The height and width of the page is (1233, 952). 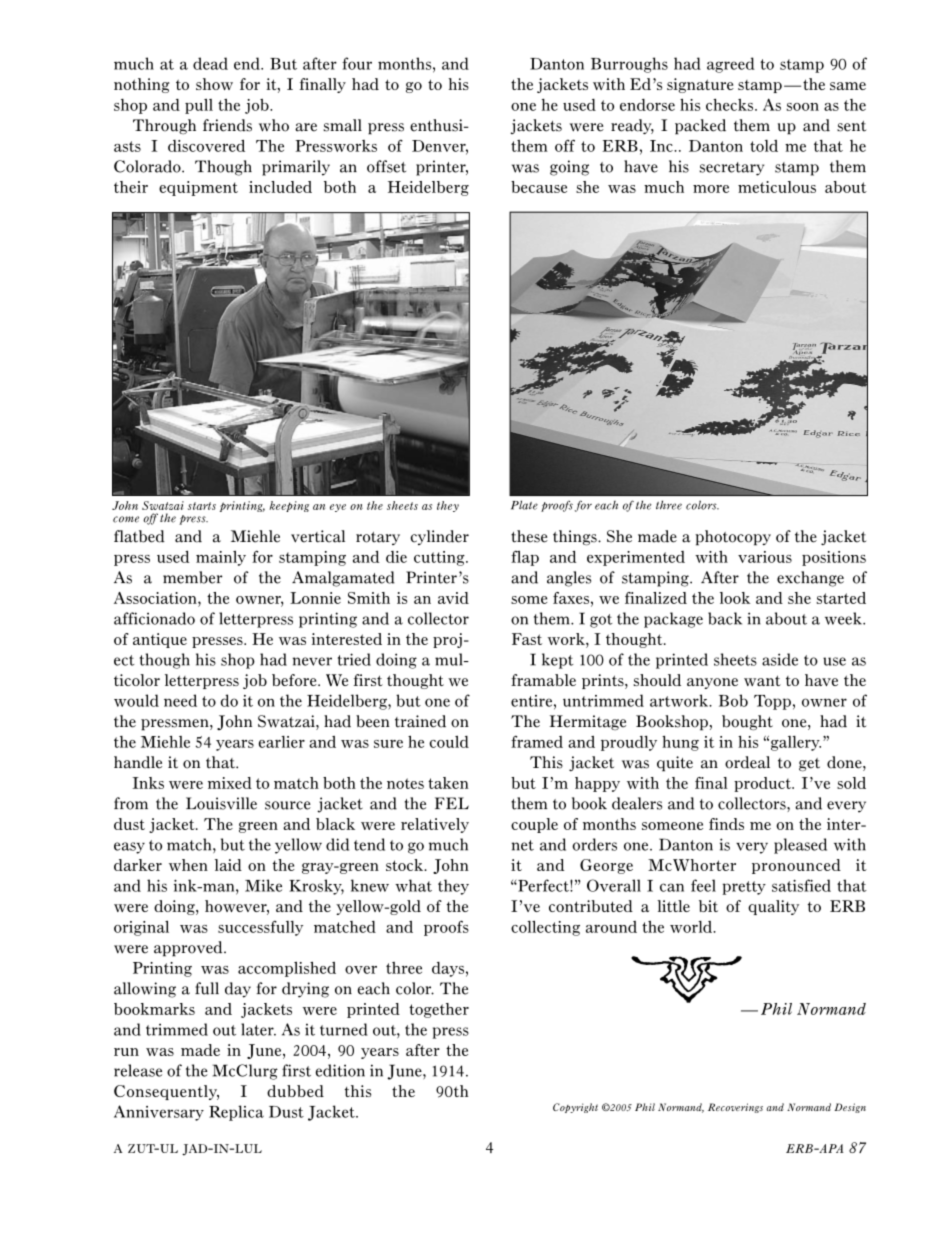 What do you see at coordinates (744, 888) in the page?
I see `pretty` at bounding box center [744, 888].
